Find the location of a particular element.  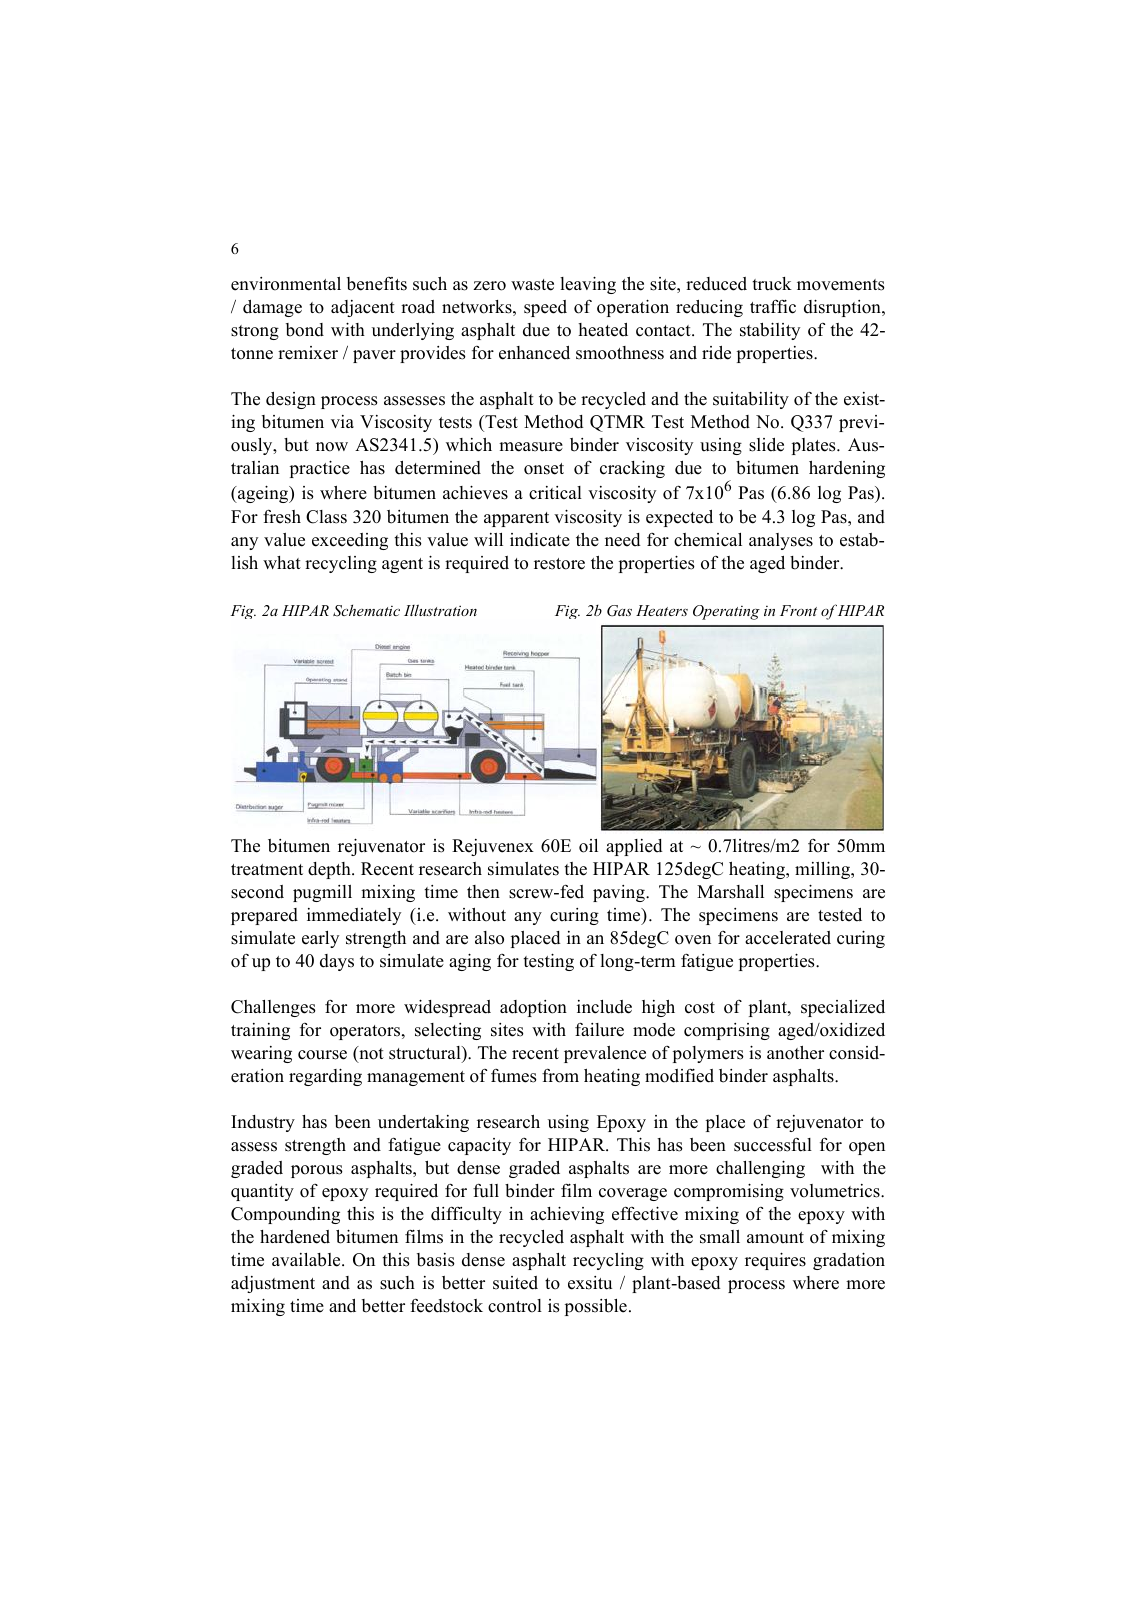

available is located at coordinates (307, 1260).
